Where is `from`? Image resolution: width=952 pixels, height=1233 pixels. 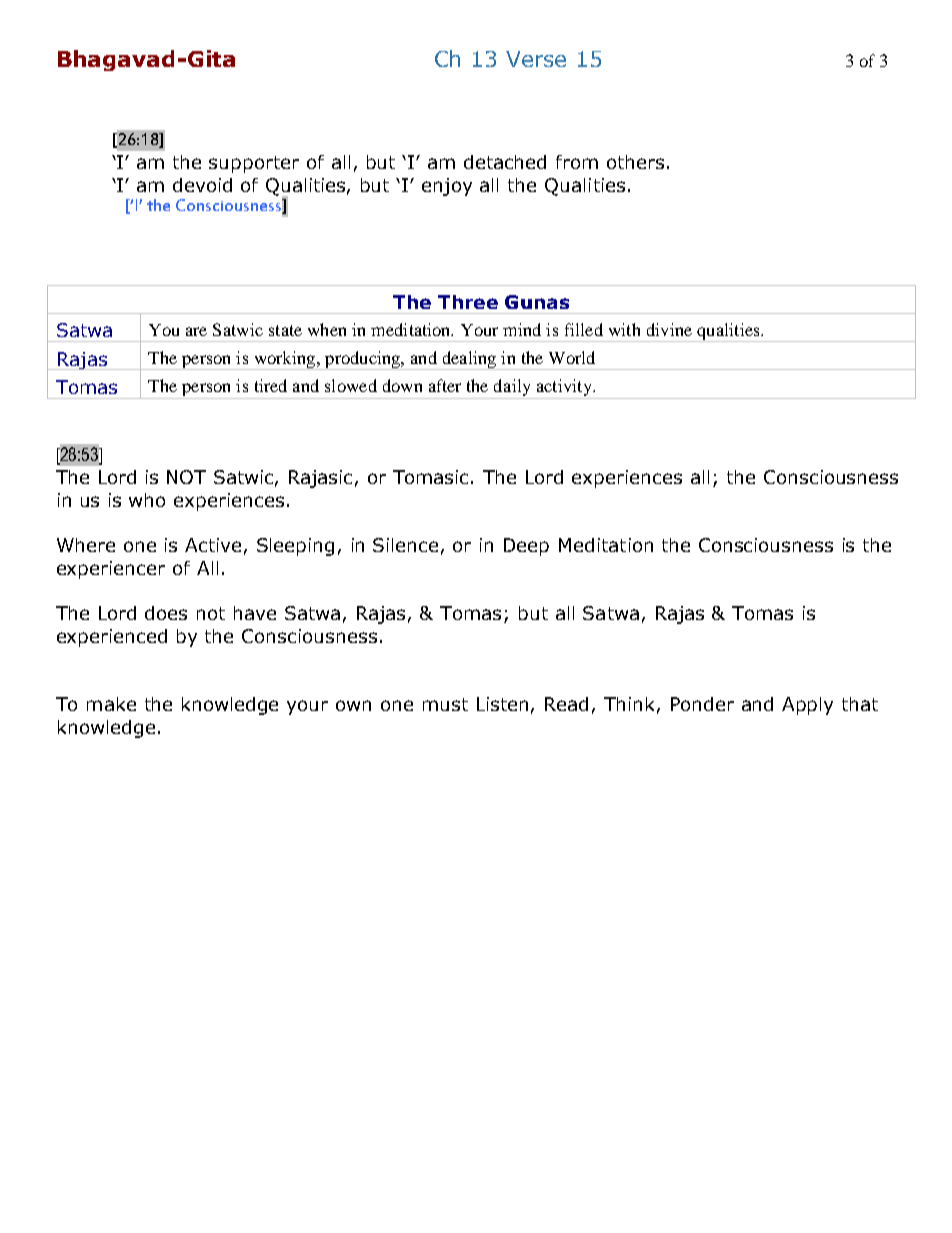 from is located at coordinates (577, 162).
